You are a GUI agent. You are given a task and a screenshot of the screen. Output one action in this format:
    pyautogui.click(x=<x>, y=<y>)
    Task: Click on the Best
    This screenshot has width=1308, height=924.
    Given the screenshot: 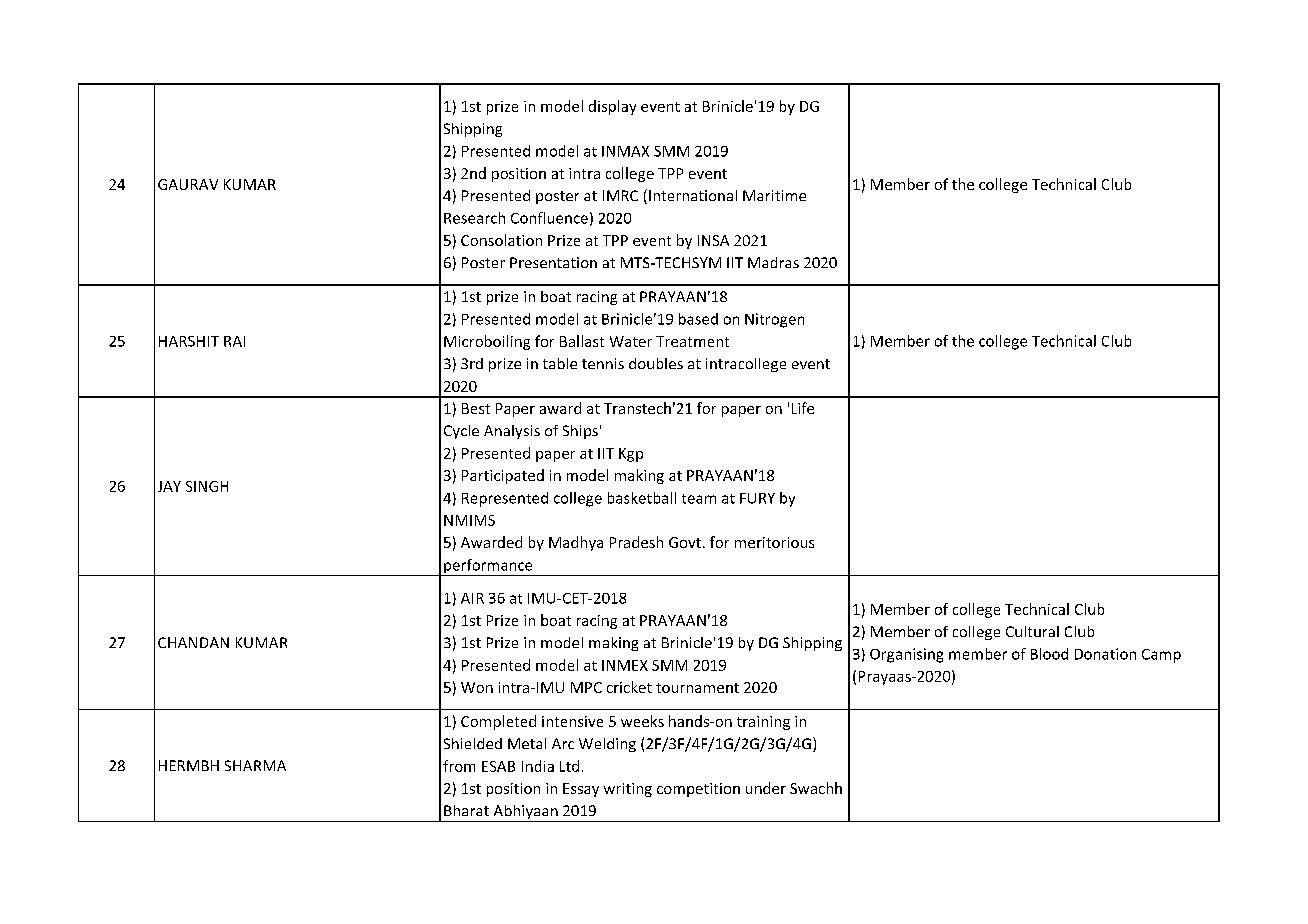 What is the action you would take?
    pyautogui.click(x=476, y=408)
